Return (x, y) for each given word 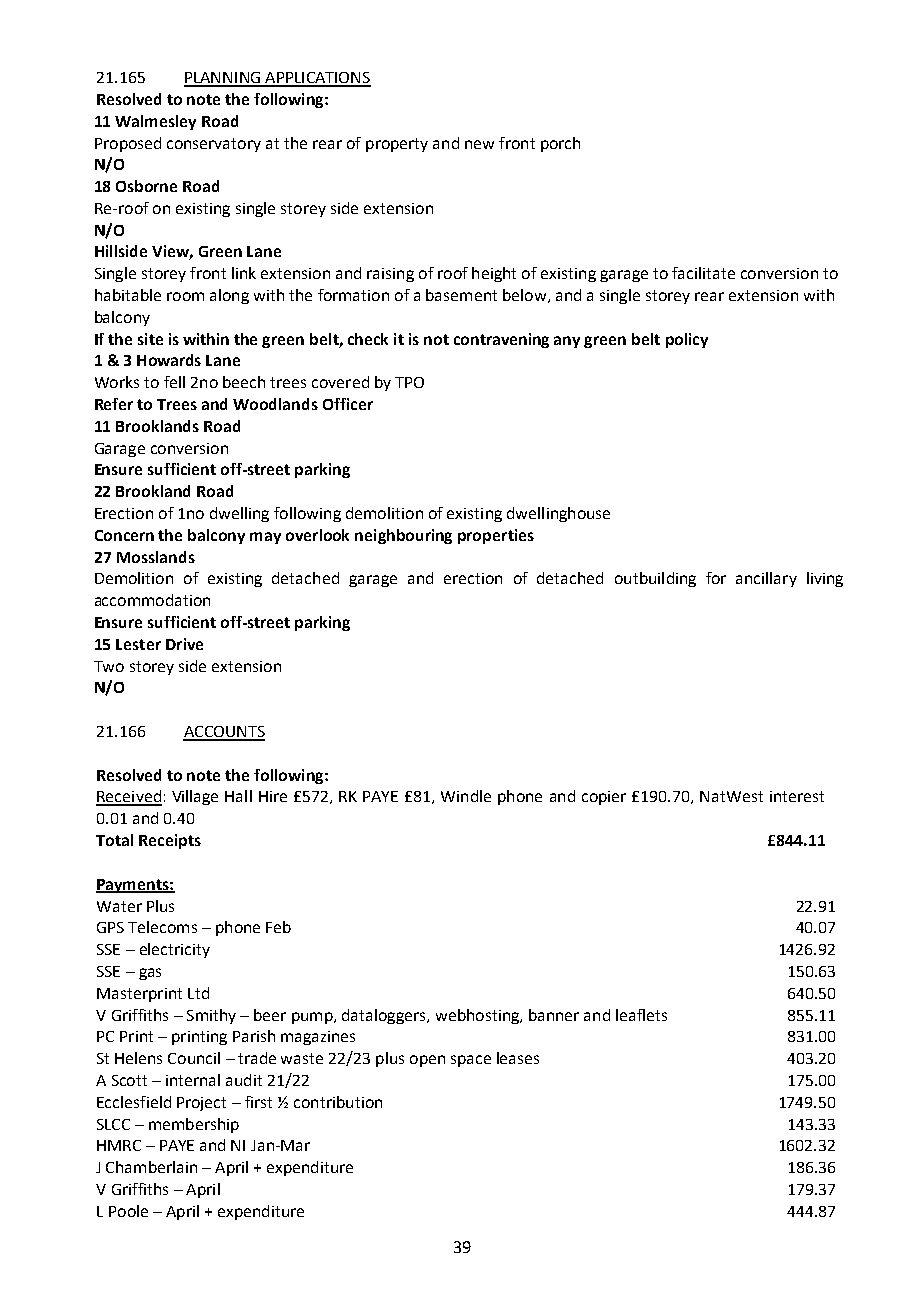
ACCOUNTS (224, 733)
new (479, 144)
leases (518, 1058)
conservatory (214, 145)
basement (461, 295)
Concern (124, 535)
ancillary (766, 579)
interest (797, 796)
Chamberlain (151, 1167)
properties (496, 536)
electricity (175, 950)
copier (604, 798)
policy (687, 340)
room (185, 296)
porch (560, 144)
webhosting (478, 1016)
